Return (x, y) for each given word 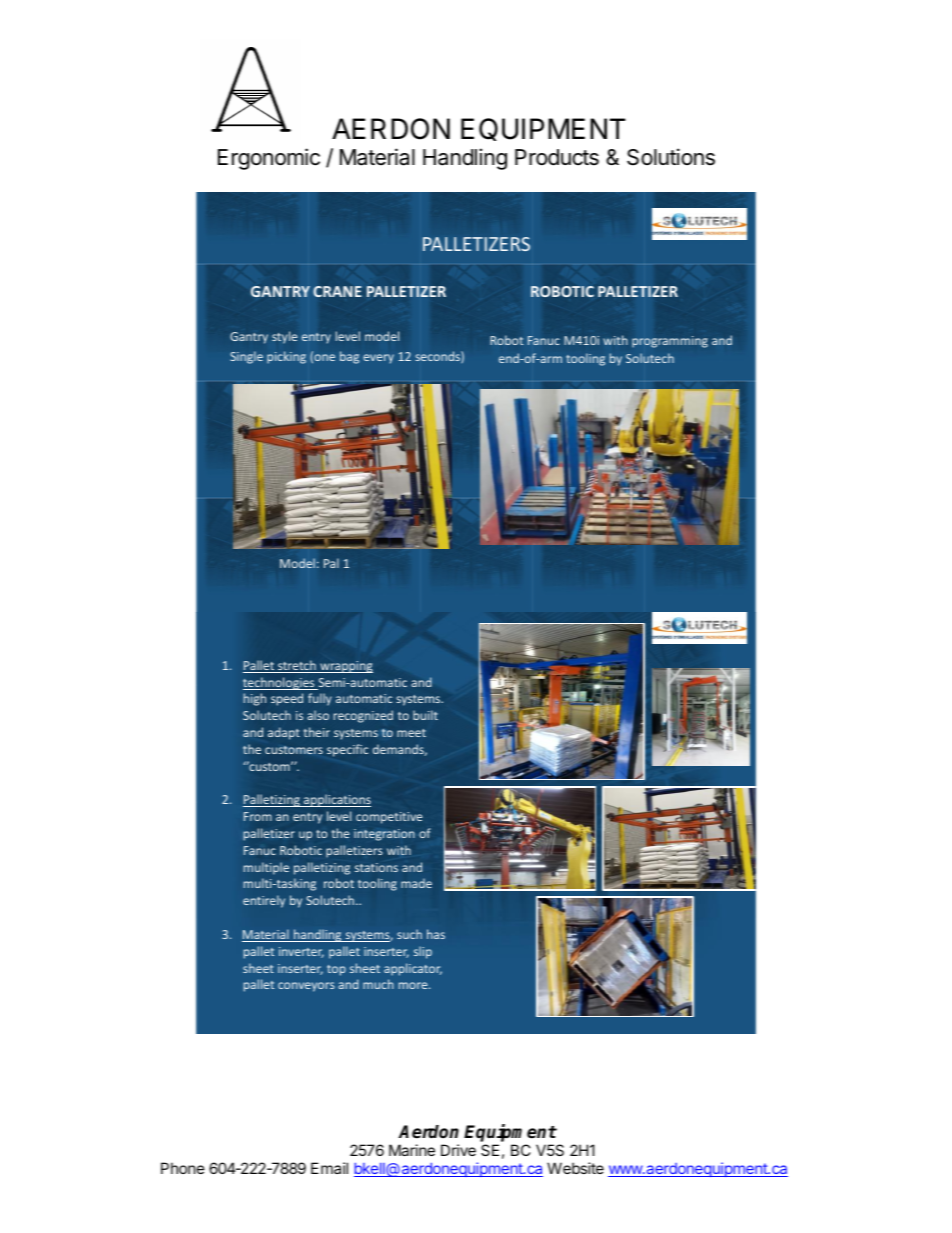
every (378, 359)
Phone (183, 1168)
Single (246, 357)
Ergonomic (269, 159)
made (416, 883)
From (258, 816)
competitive (389, 818)
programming (670, 342)
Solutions (671, 157)
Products (557, 157)
